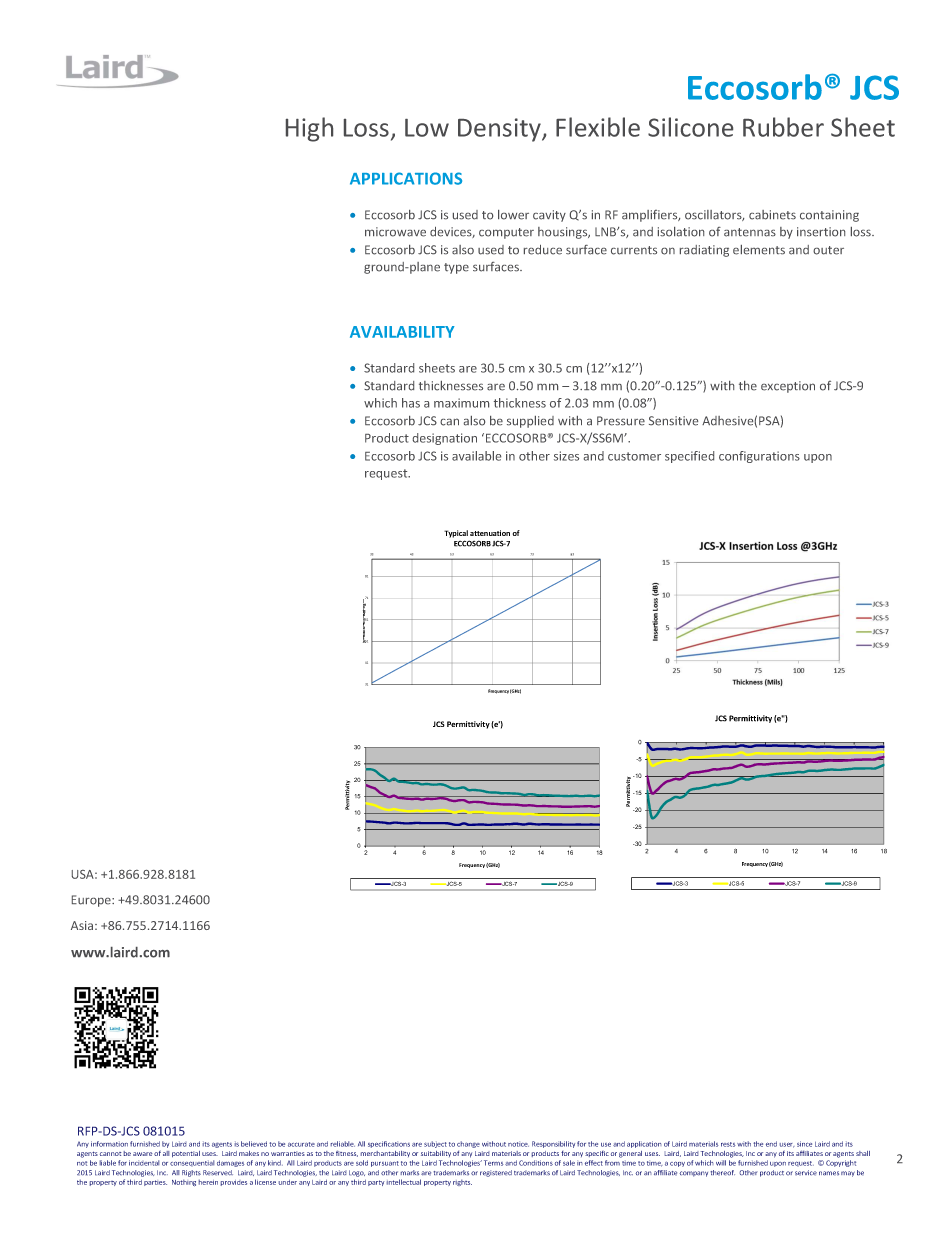  I want to click on configurations, so click(759, 457).
